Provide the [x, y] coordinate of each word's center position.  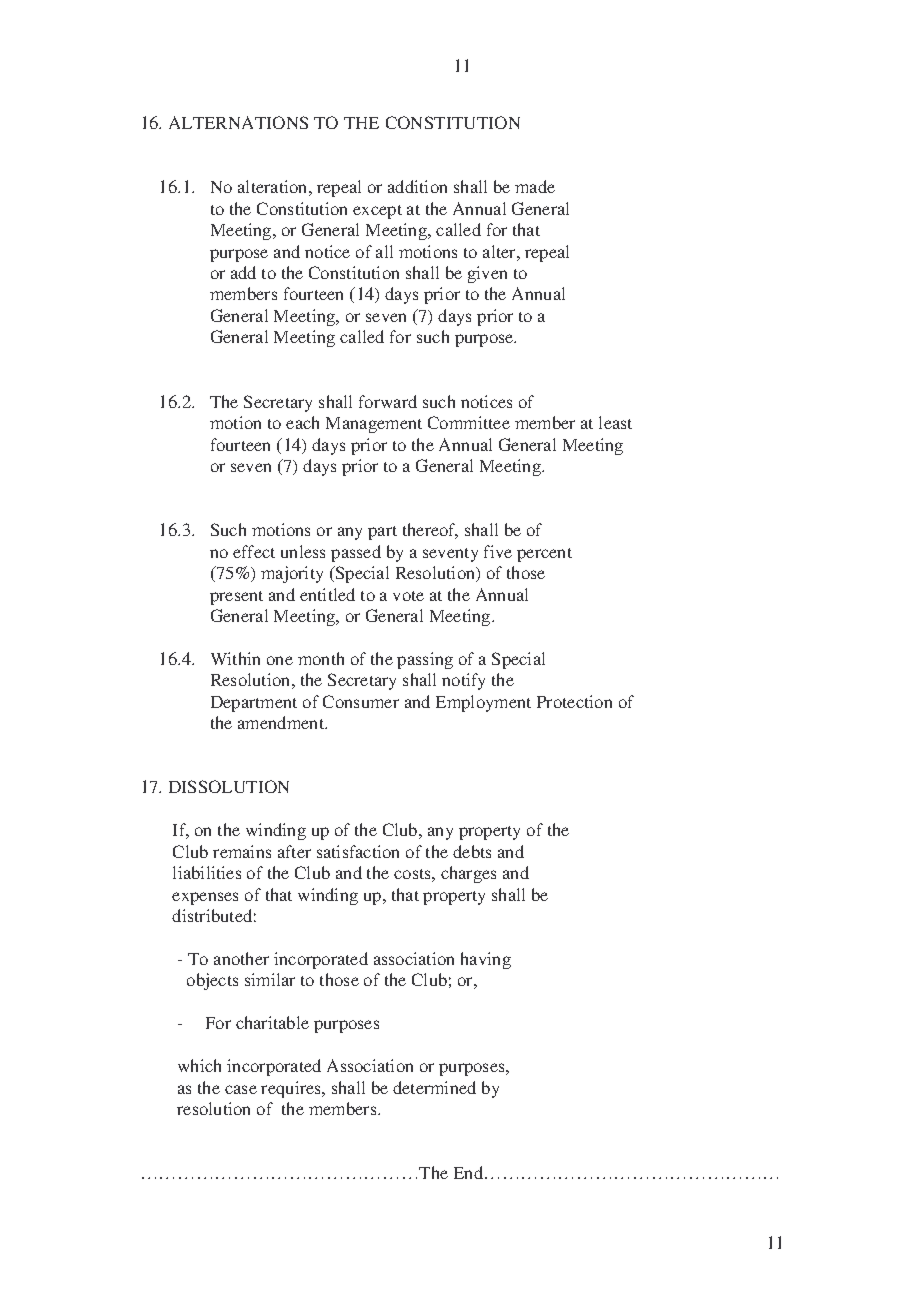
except [377, 212]
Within [235, 658]
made [535, 186]
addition [417, 186]
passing [425, 660]
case [241, 1089]
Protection [574, 701]
